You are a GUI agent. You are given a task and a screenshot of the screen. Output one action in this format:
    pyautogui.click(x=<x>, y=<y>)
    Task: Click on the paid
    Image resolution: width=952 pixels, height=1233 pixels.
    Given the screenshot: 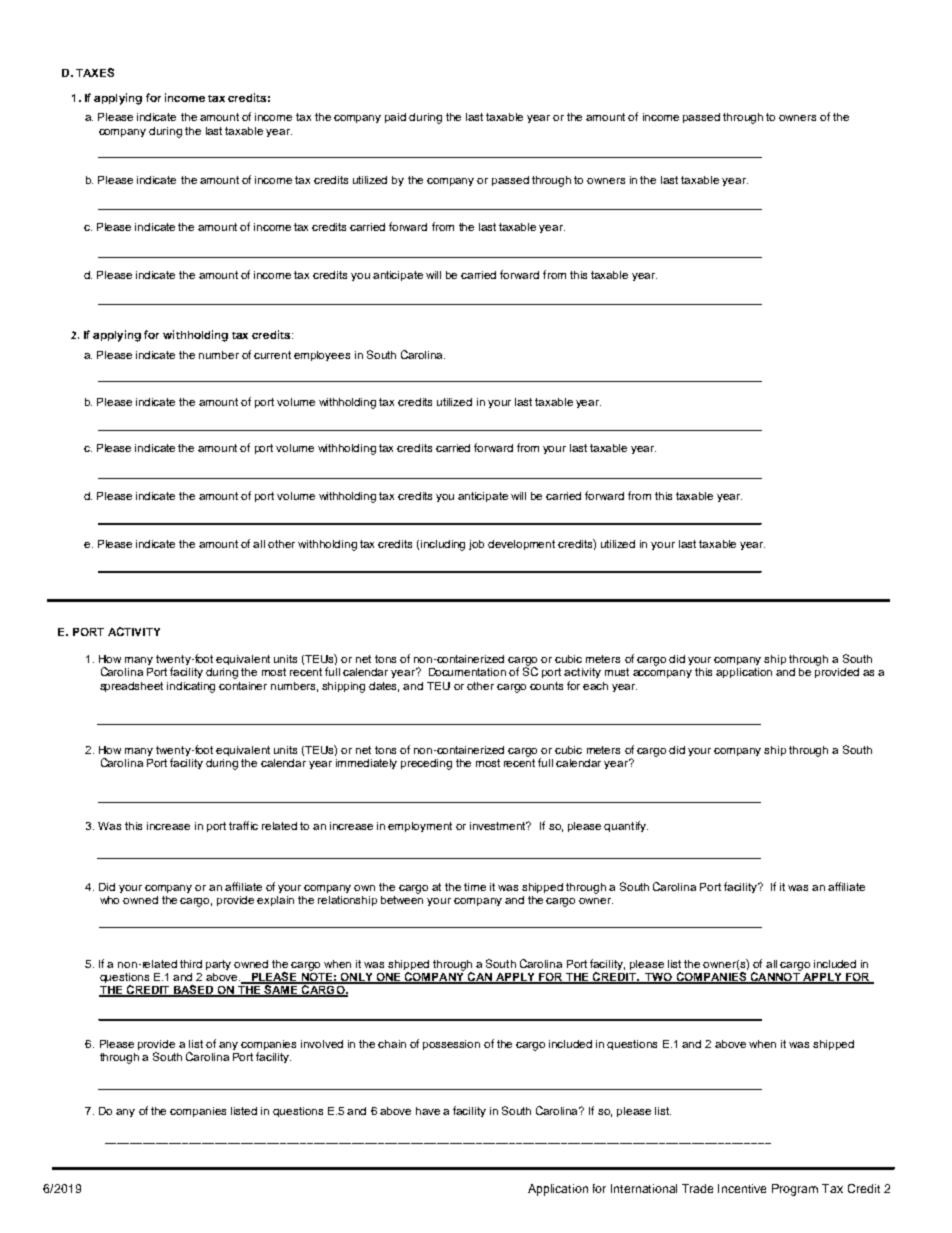 What is the action you would take?
    pyautogui.click(x=395, y=118)
